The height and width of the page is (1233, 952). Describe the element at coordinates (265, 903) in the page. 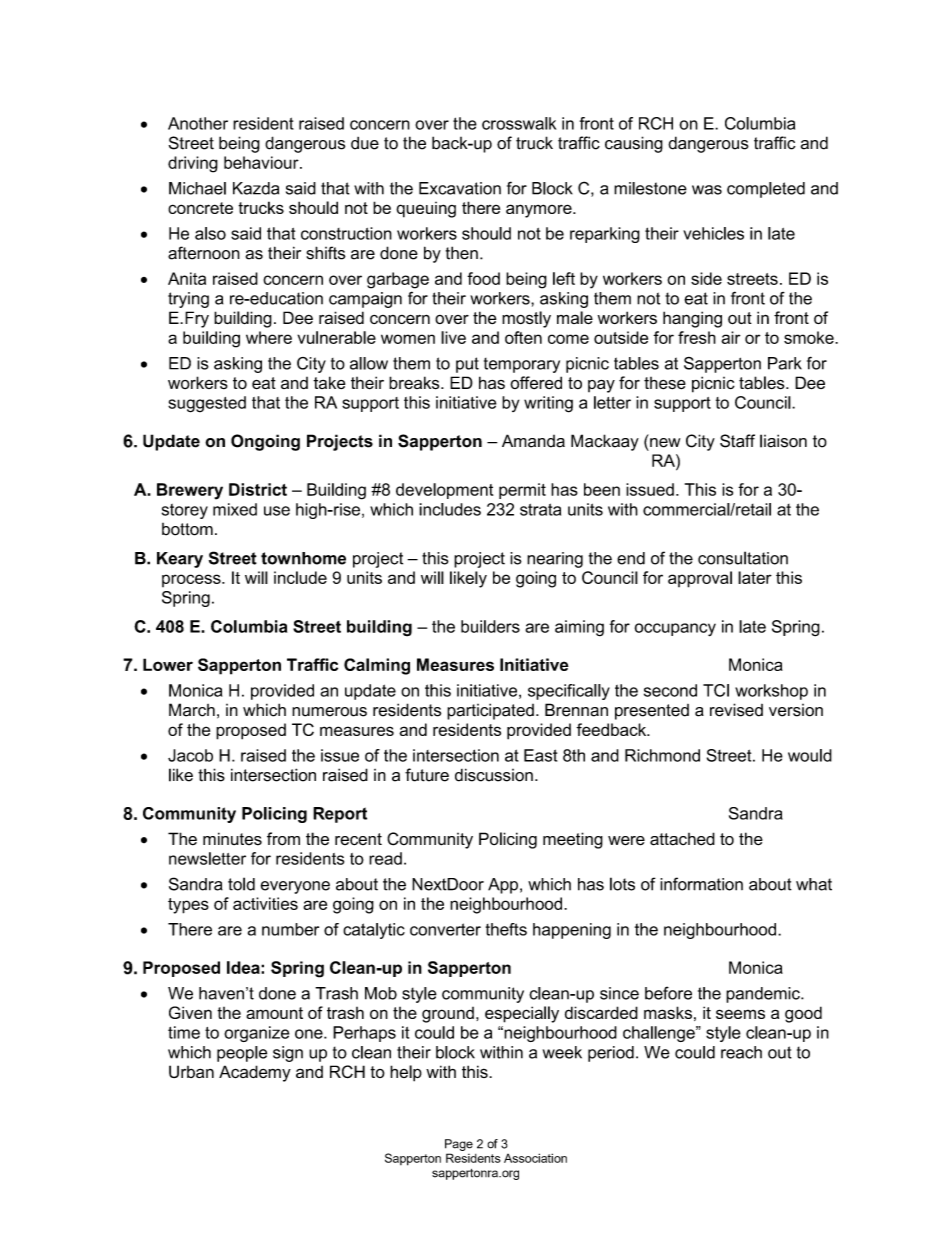

I see `activities` at that location.
